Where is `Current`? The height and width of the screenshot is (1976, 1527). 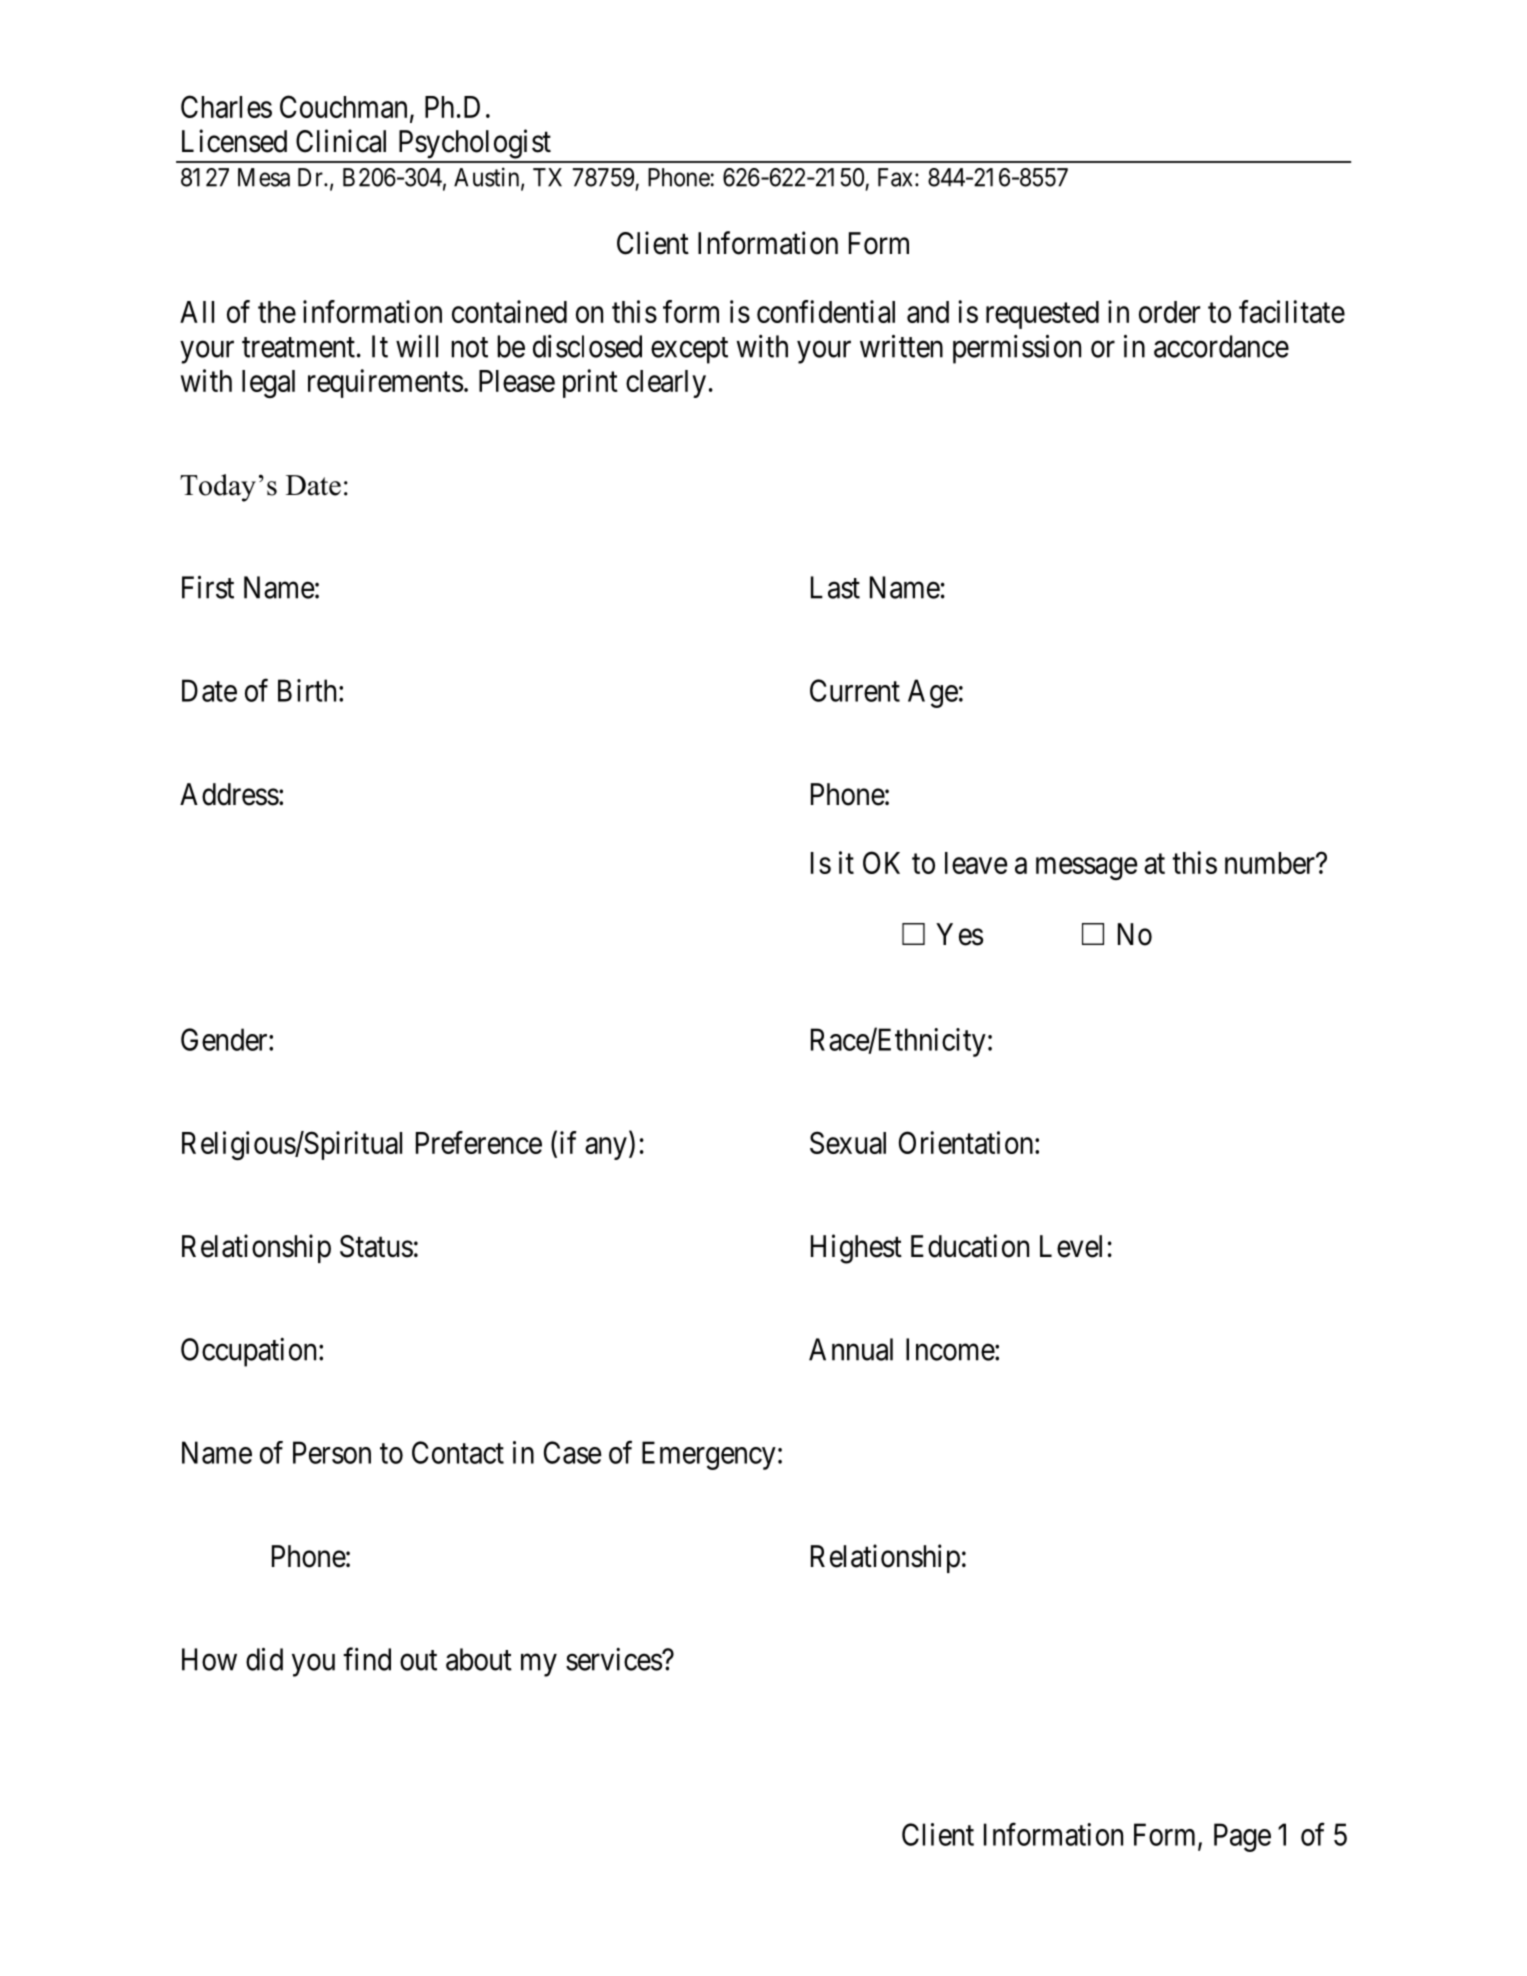 Current is located at coordinates (855, 690).
